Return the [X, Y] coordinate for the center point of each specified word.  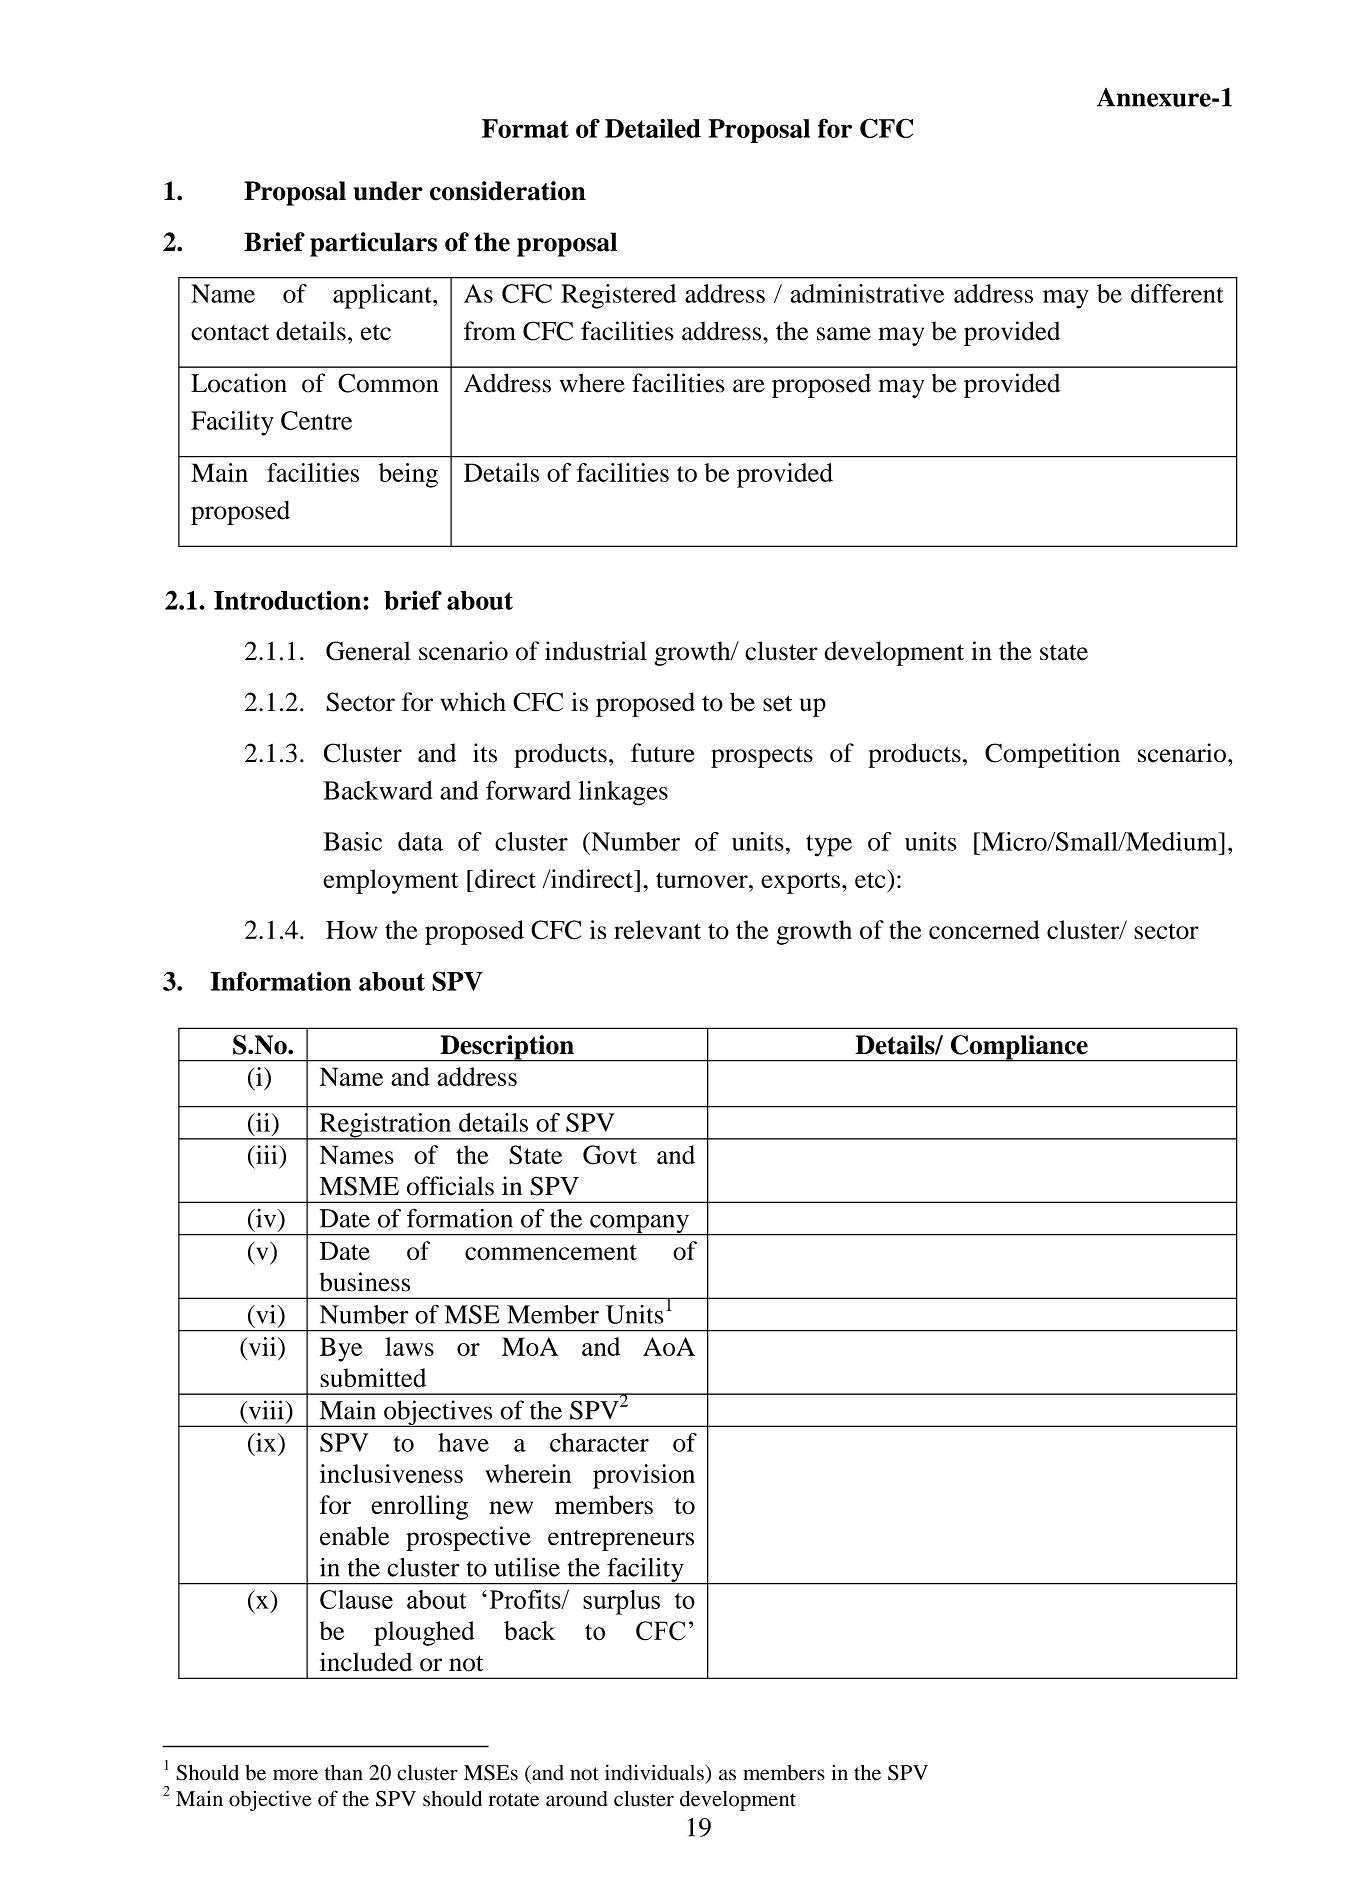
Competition [1052, 755]
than [344, 1773]
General [368, 651]
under [388, 191]
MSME [359, 1186]
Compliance [1019, 1048]
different [1177, 293]
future [663, 753]
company [639, 1225]
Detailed [653, 128]
